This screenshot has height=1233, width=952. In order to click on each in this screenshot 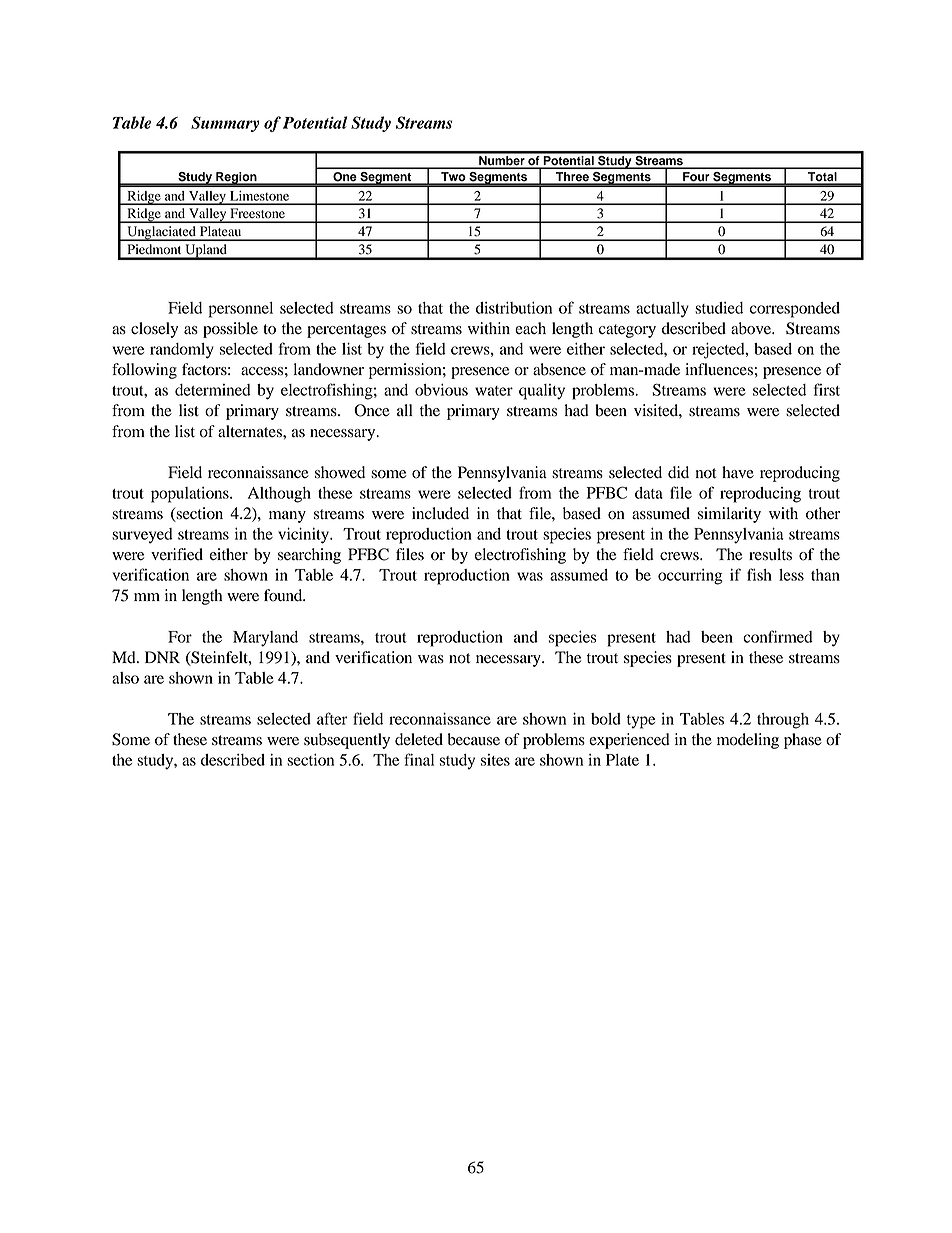, I will do `click(530, 328)`.
